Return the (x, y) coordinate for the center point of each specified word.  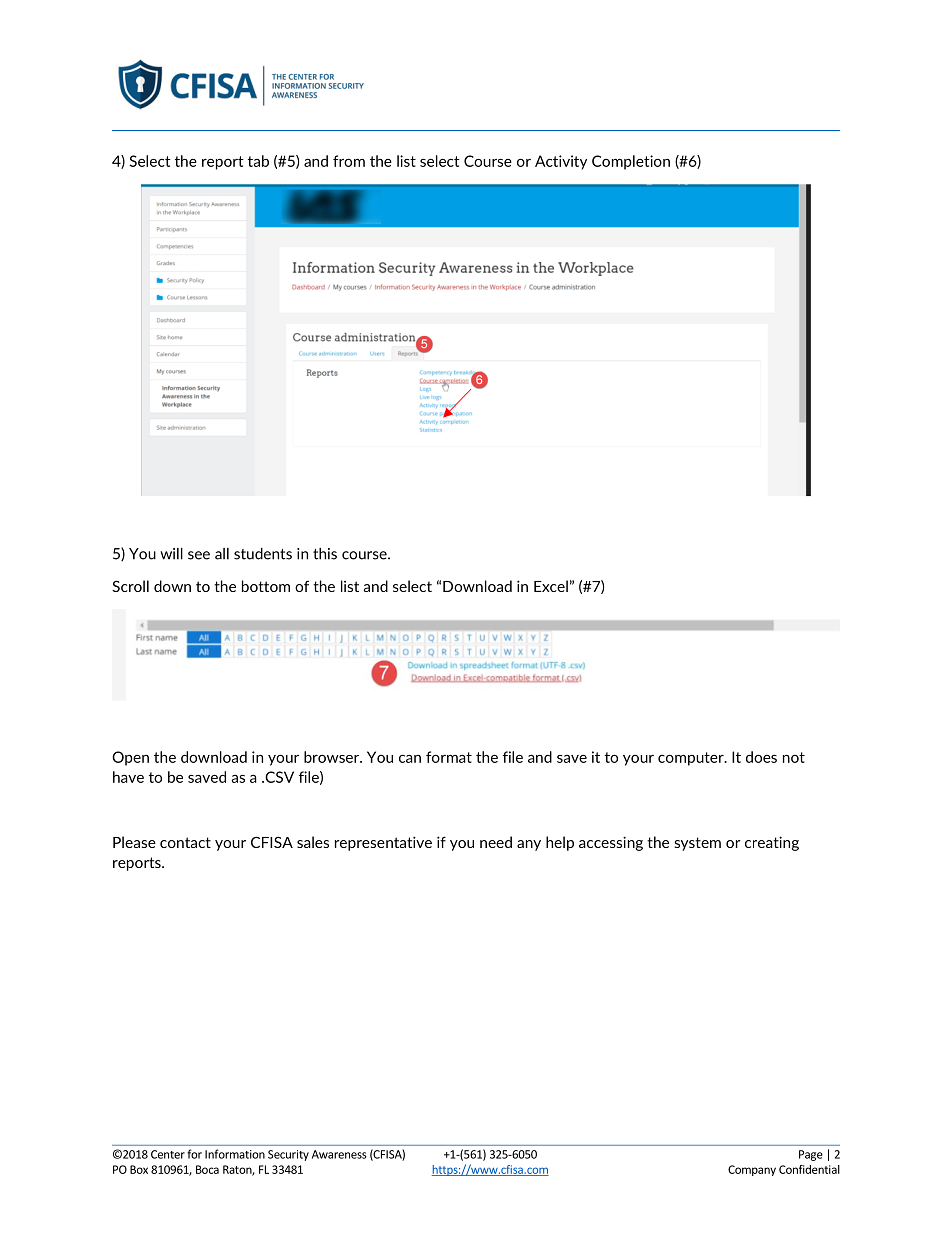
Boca (207, 1169)
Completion (631, 162)
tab (258, 161)
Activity (561, 162)
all (222, 554)
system (697, 844)
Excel (551, 586)
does (761, 757)
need (496, 842)
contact (185, 842)
